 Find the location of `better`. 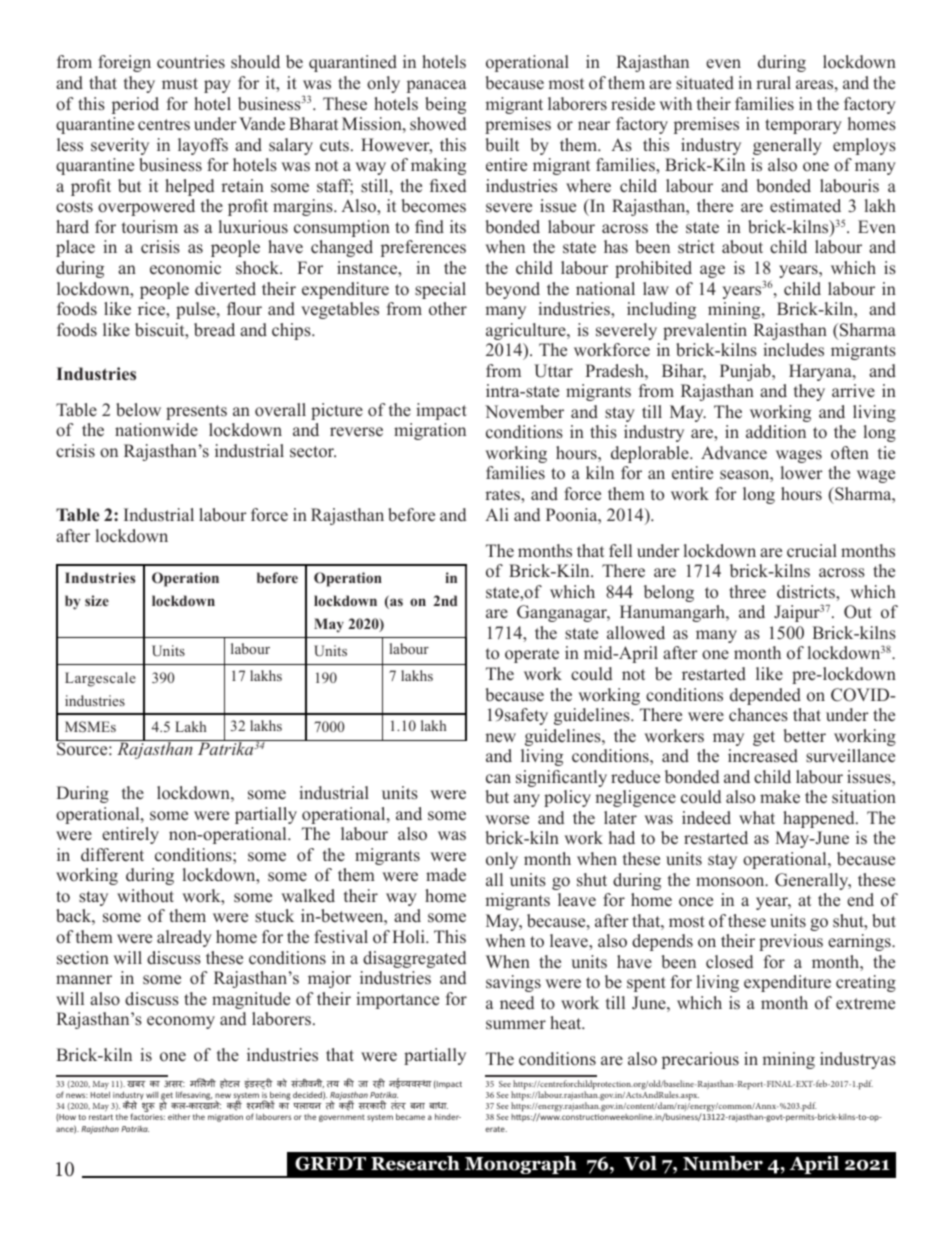

better is located at coordinates (804, 736).
